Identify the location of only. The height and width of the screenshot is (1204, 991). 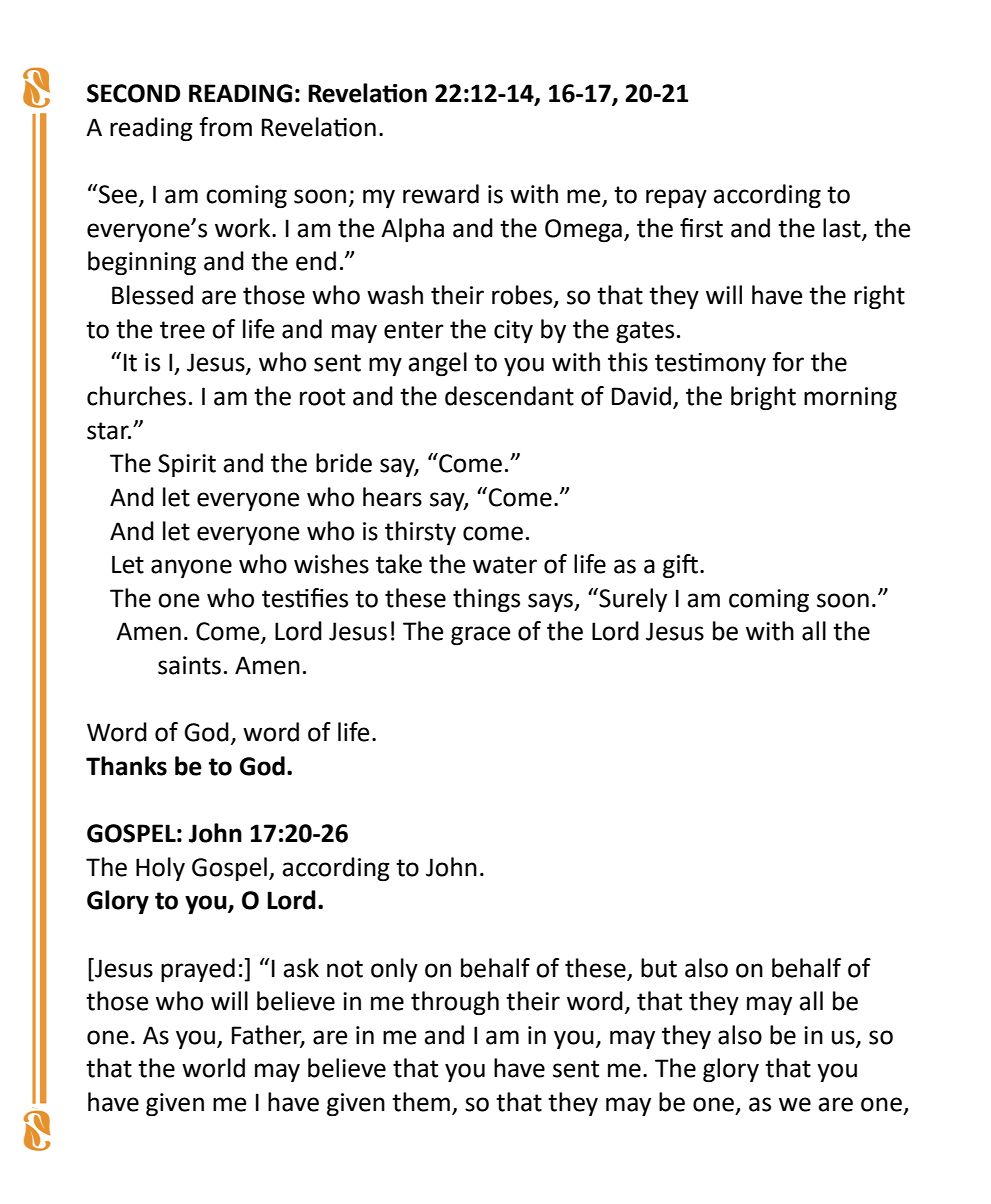
(394, 970).
